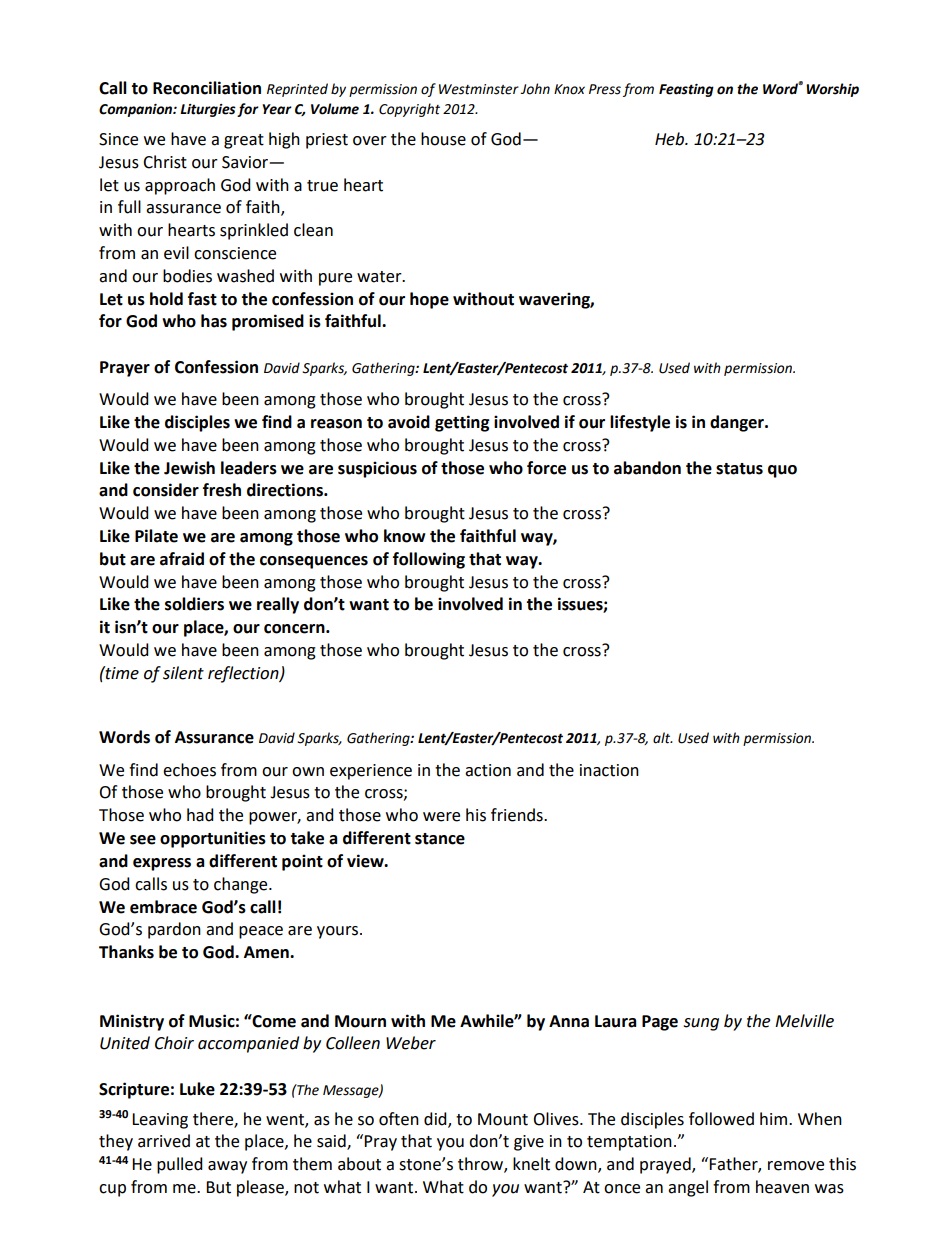  What do you see at coordinates (194, 604) in the screenshot?
I see `soldiers` at bounding box center [194, 604].
